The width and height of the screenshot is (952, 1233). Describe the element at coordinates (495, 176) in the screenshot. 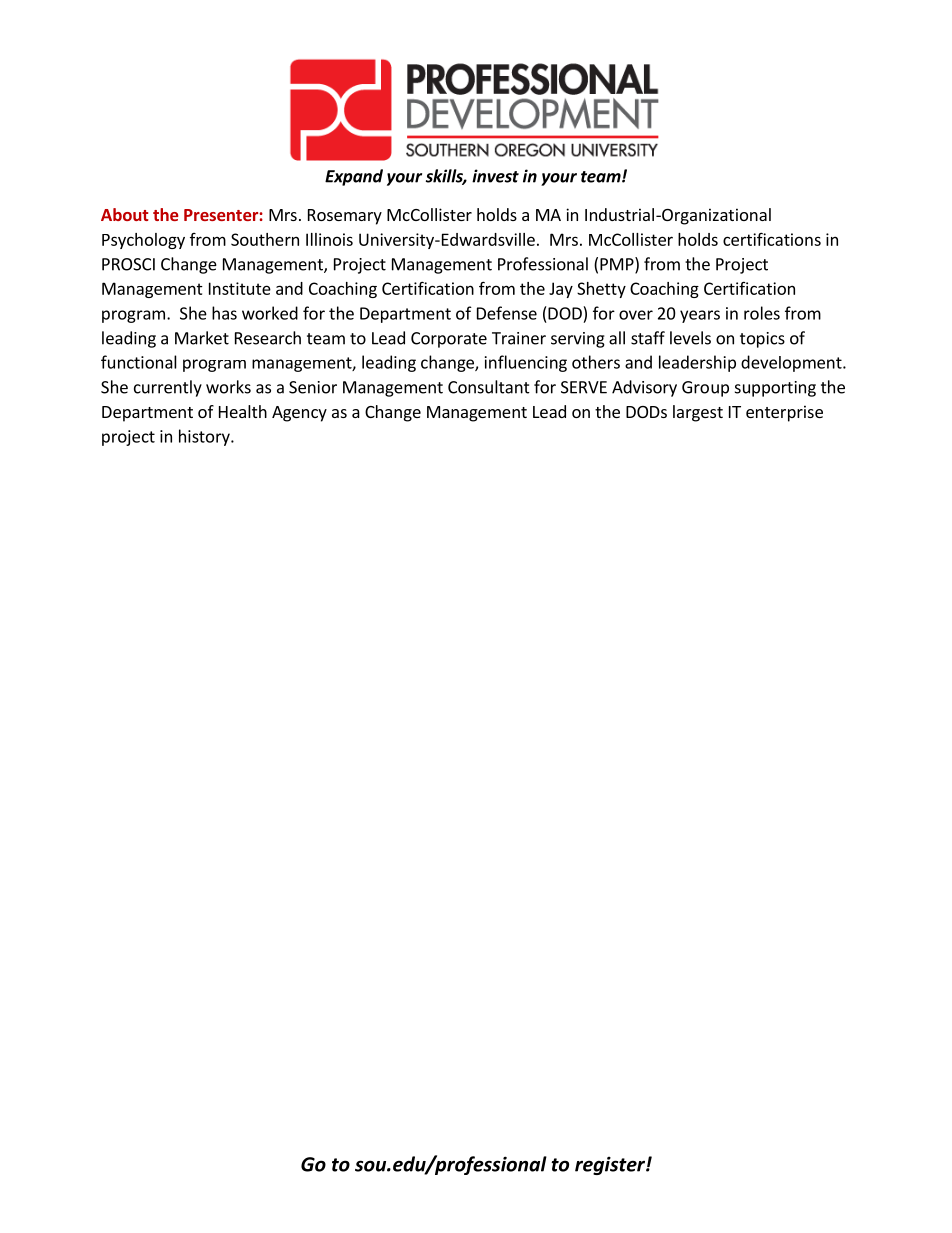

I see `invest` at that location.
